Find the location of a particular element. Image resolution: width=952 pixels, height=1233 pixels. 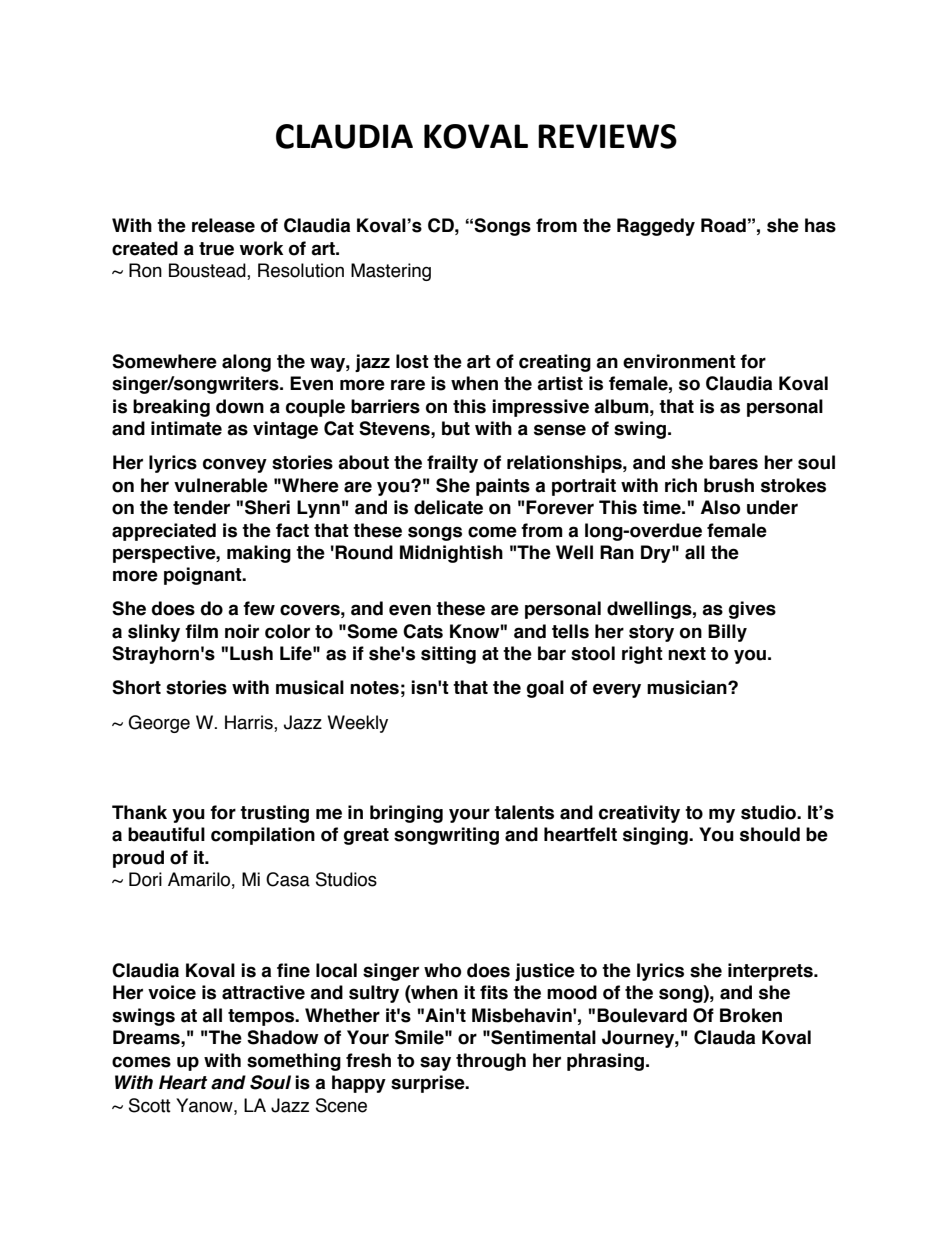

Billy is located at coordinates (727, 633).
